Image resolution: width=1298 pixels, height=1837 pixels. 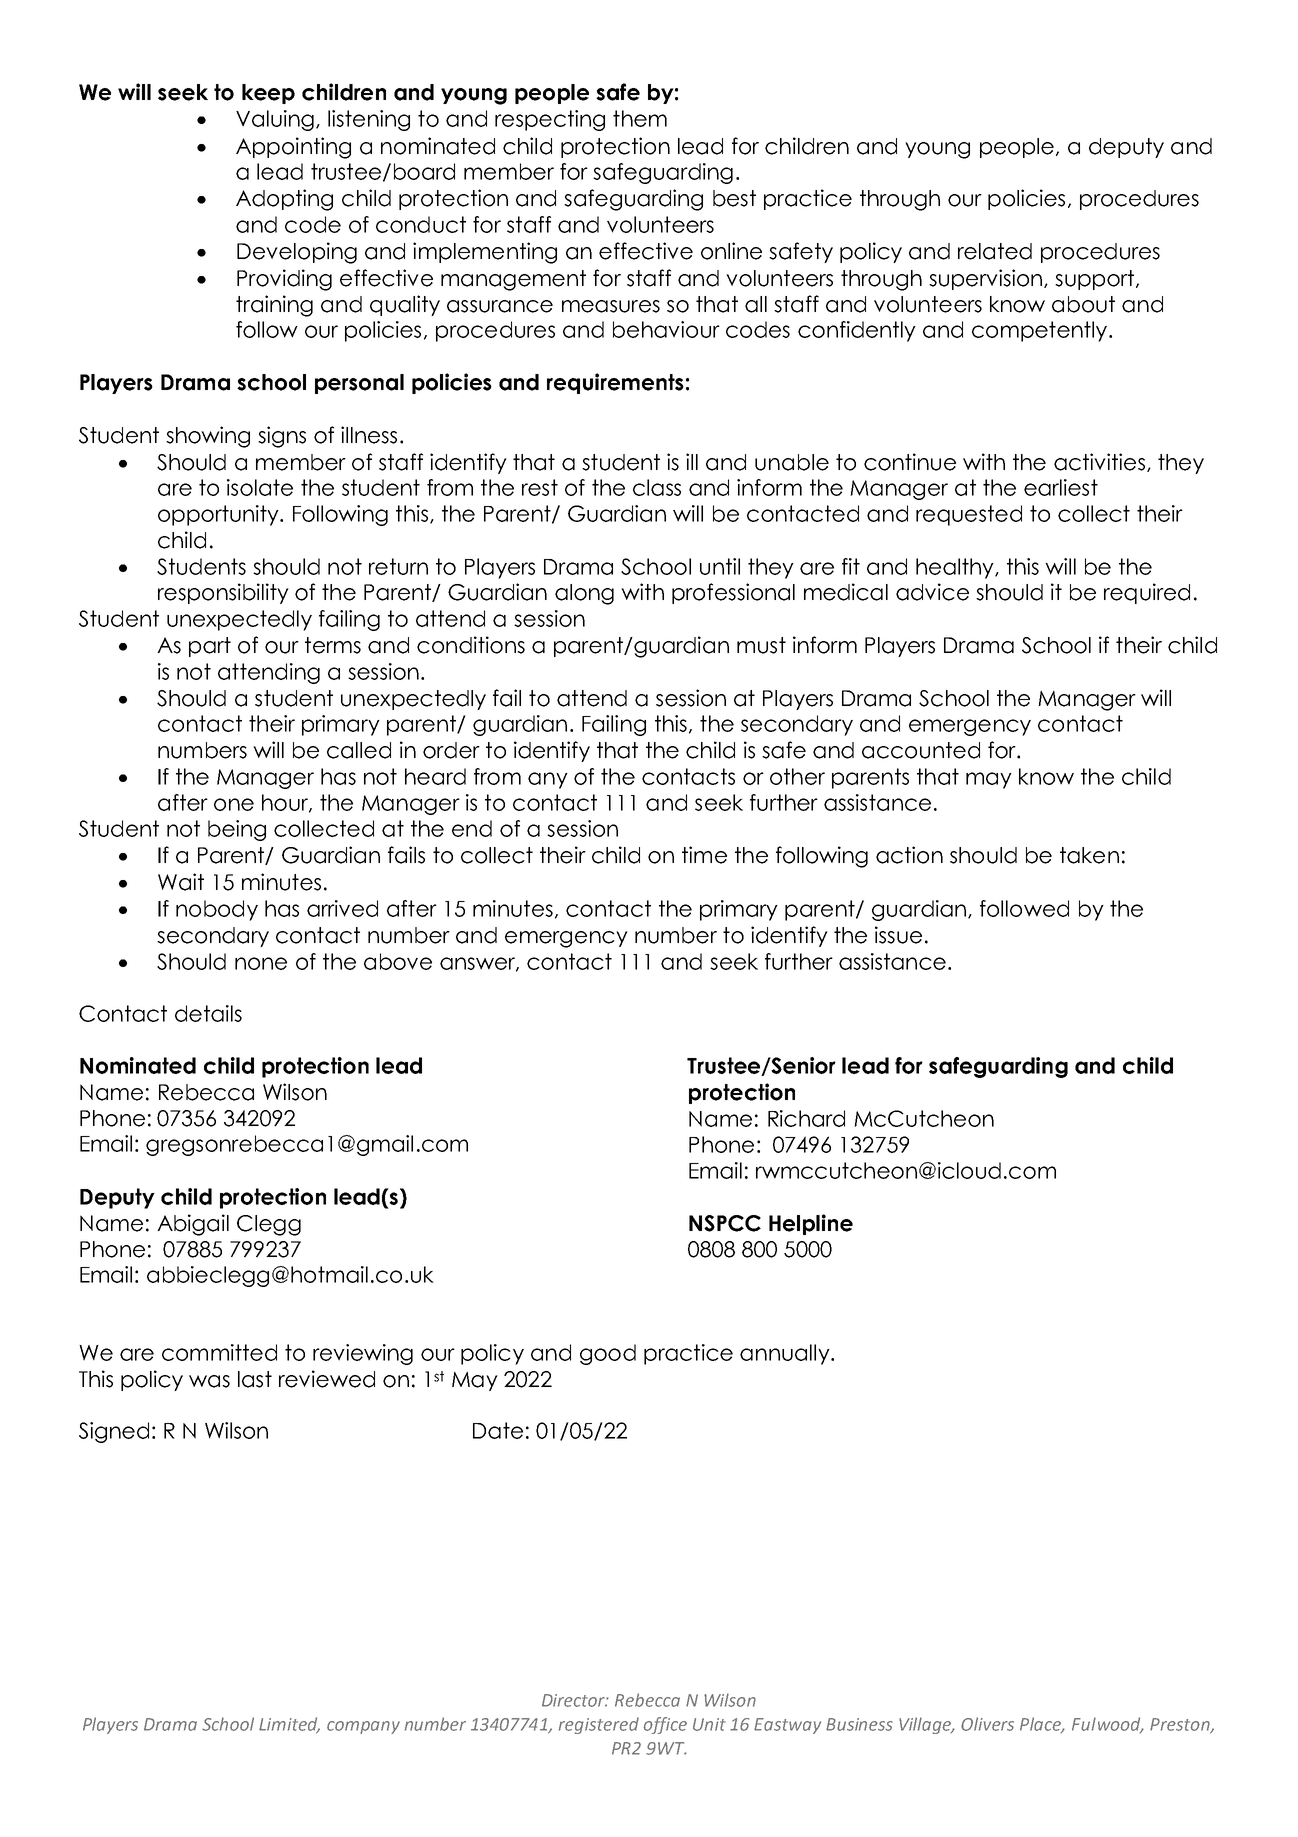 What do you see at coordinates (219, 1352) in the document?
I see `committed` at bounding box center [219, 1352].
